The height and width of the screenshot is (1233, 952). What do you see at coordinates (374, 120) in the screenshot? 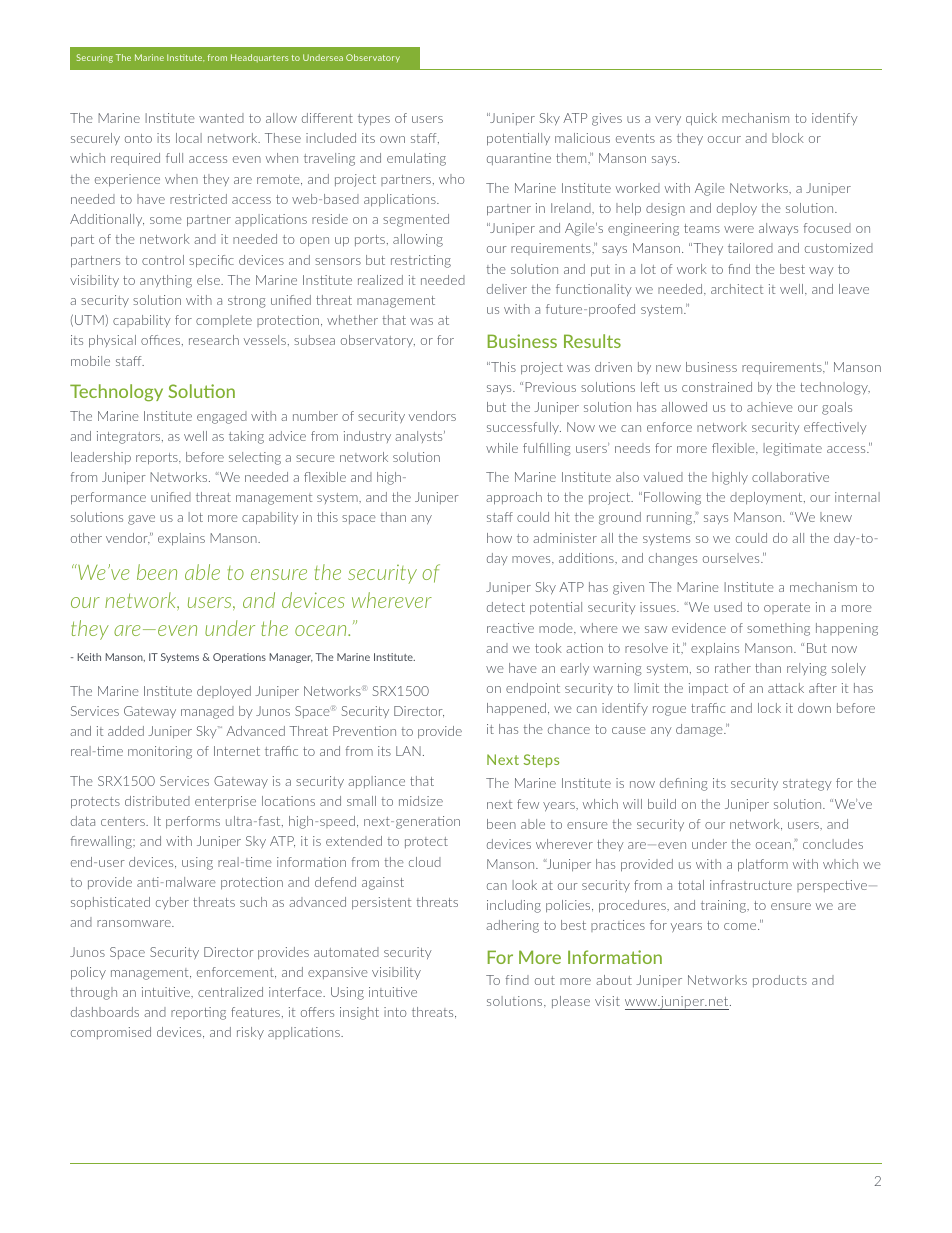
I see `types` at bounding box center [374, 120].
